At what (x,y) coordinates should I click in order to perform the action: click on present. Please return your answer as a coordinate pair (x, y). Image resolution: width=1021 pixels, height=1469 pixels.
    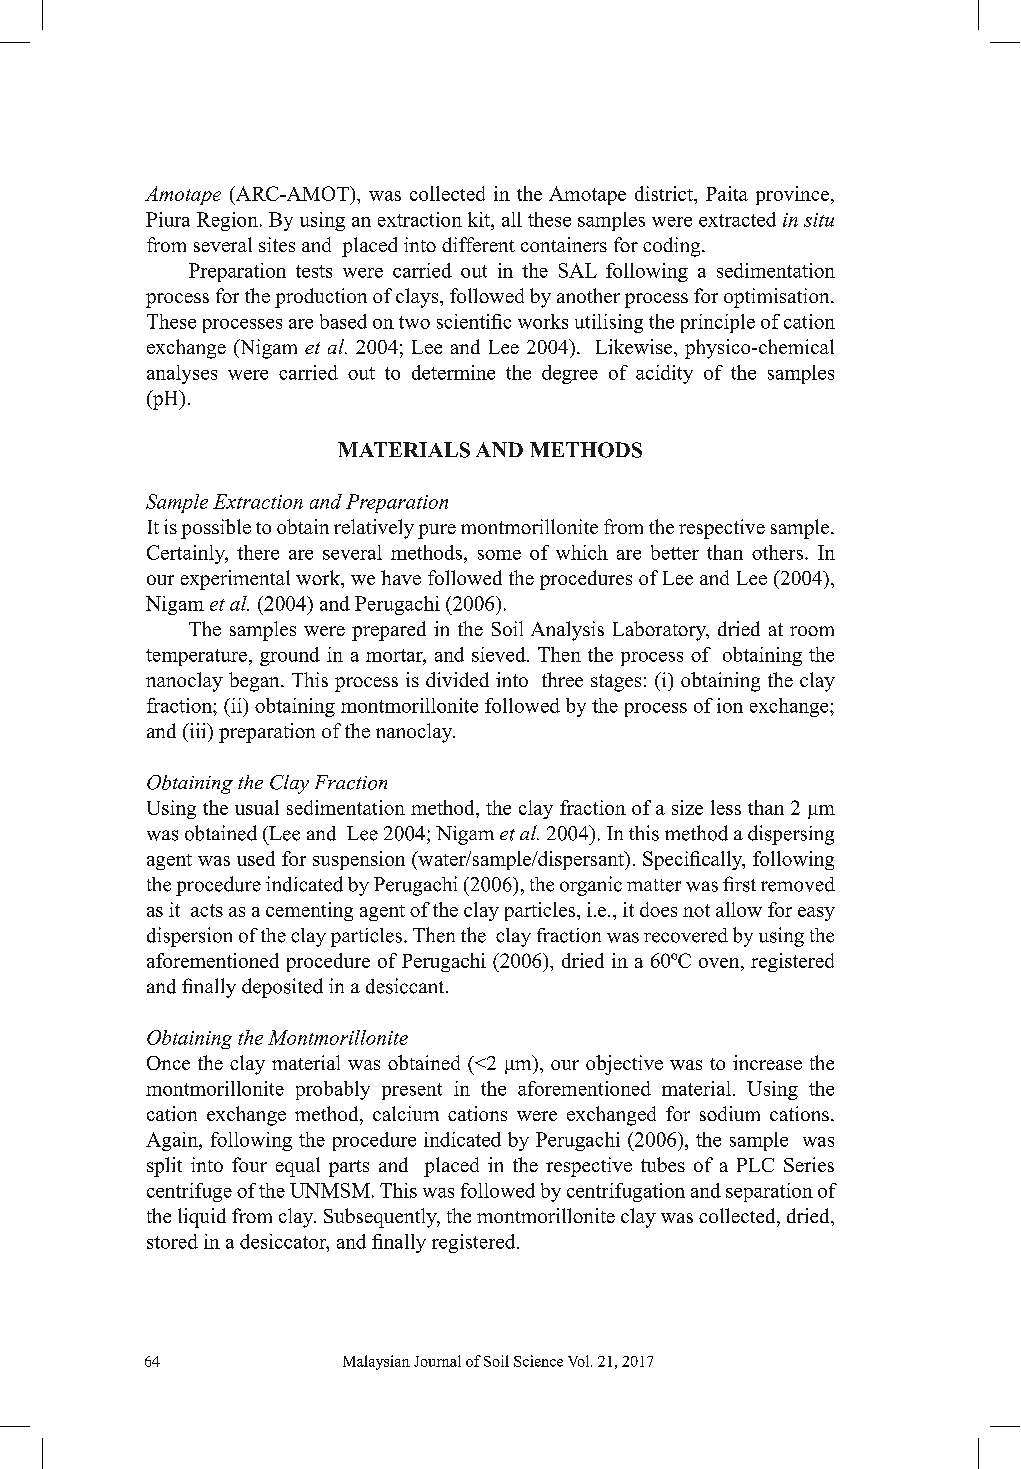
    Looking at the image, I should click on (412, 1091).
